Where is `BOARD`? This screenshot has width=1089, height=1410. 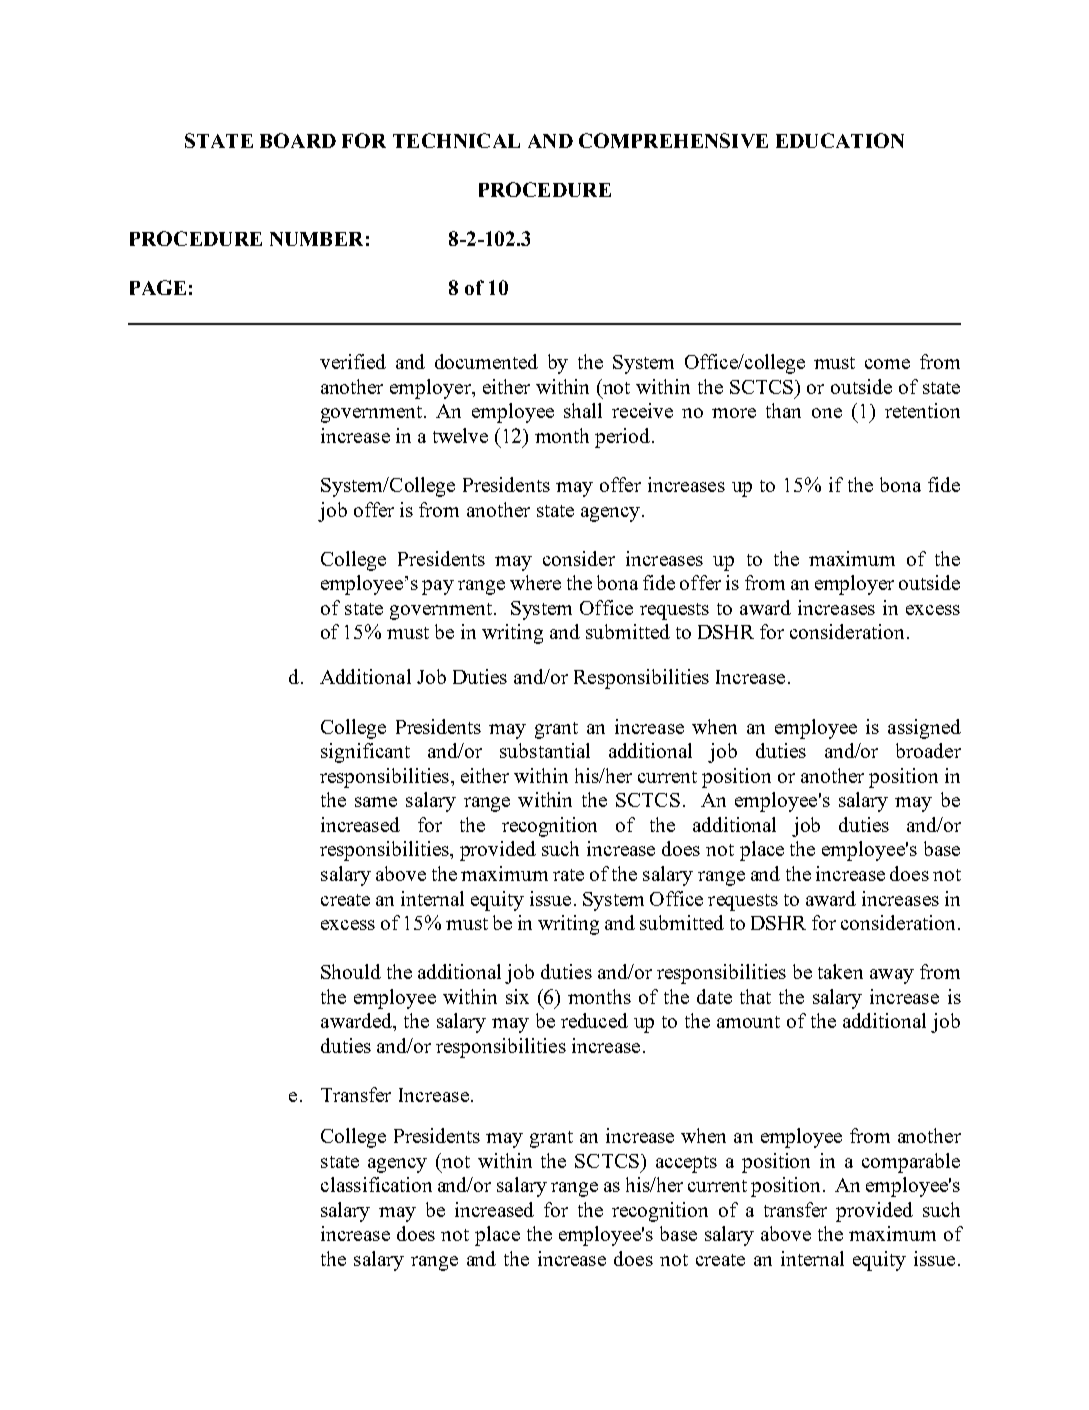
BOARD is located at coordinates (298, 140).
